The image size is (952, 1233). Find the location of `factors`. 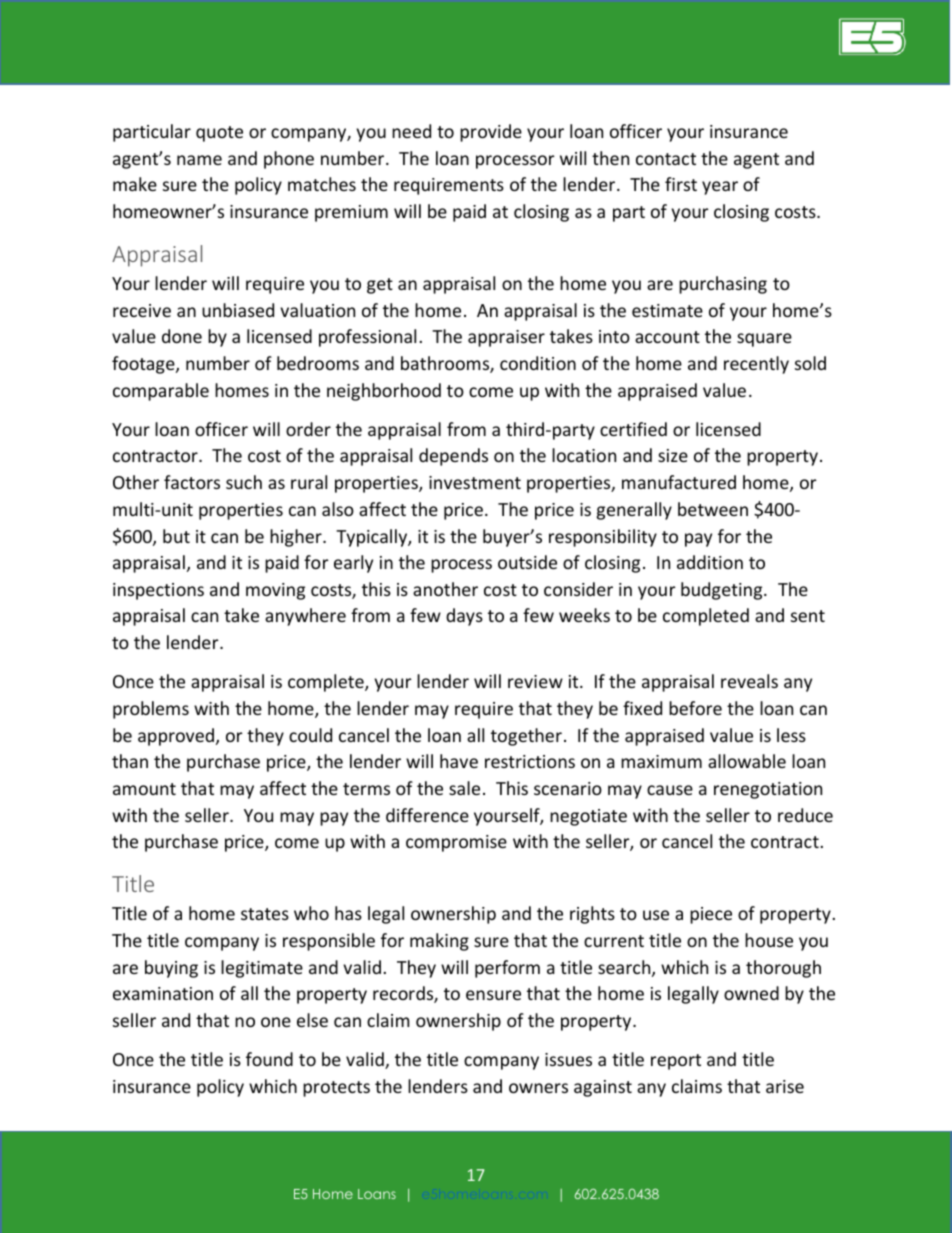

factors is located at coordinates (192, 482).
